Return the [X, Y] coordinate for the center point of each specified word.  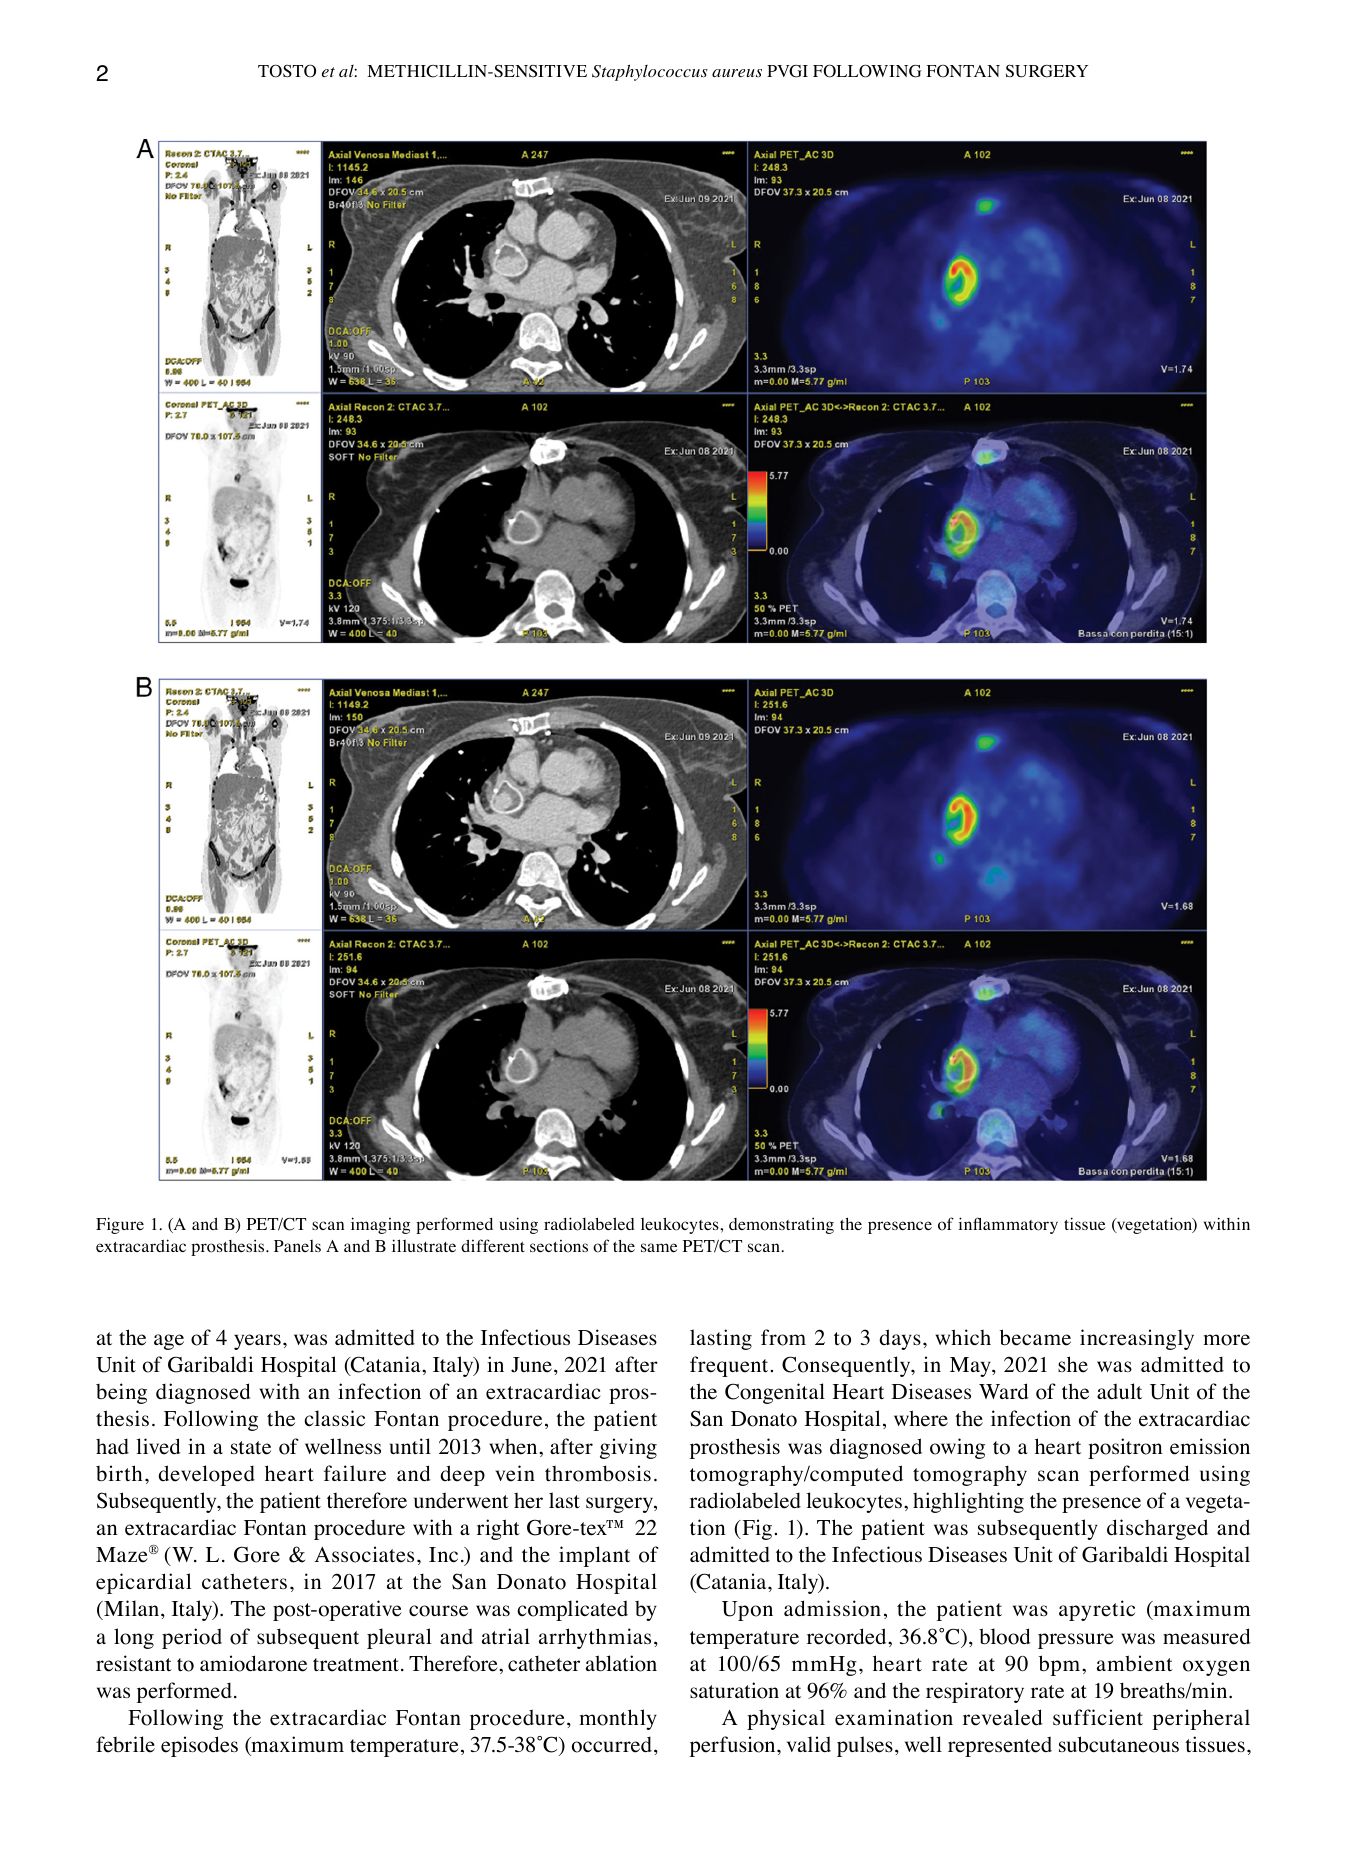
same [659, 1247]
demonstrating [781, 1225]
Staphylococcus [650, 72]
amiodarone [253, 1663]
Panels [297, 1246]
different [493, 1245]
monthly [618, 1719]
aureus [737, 73]
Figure [120, 1225]
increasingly [1137, 1339]
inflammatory [1008, 1225]
